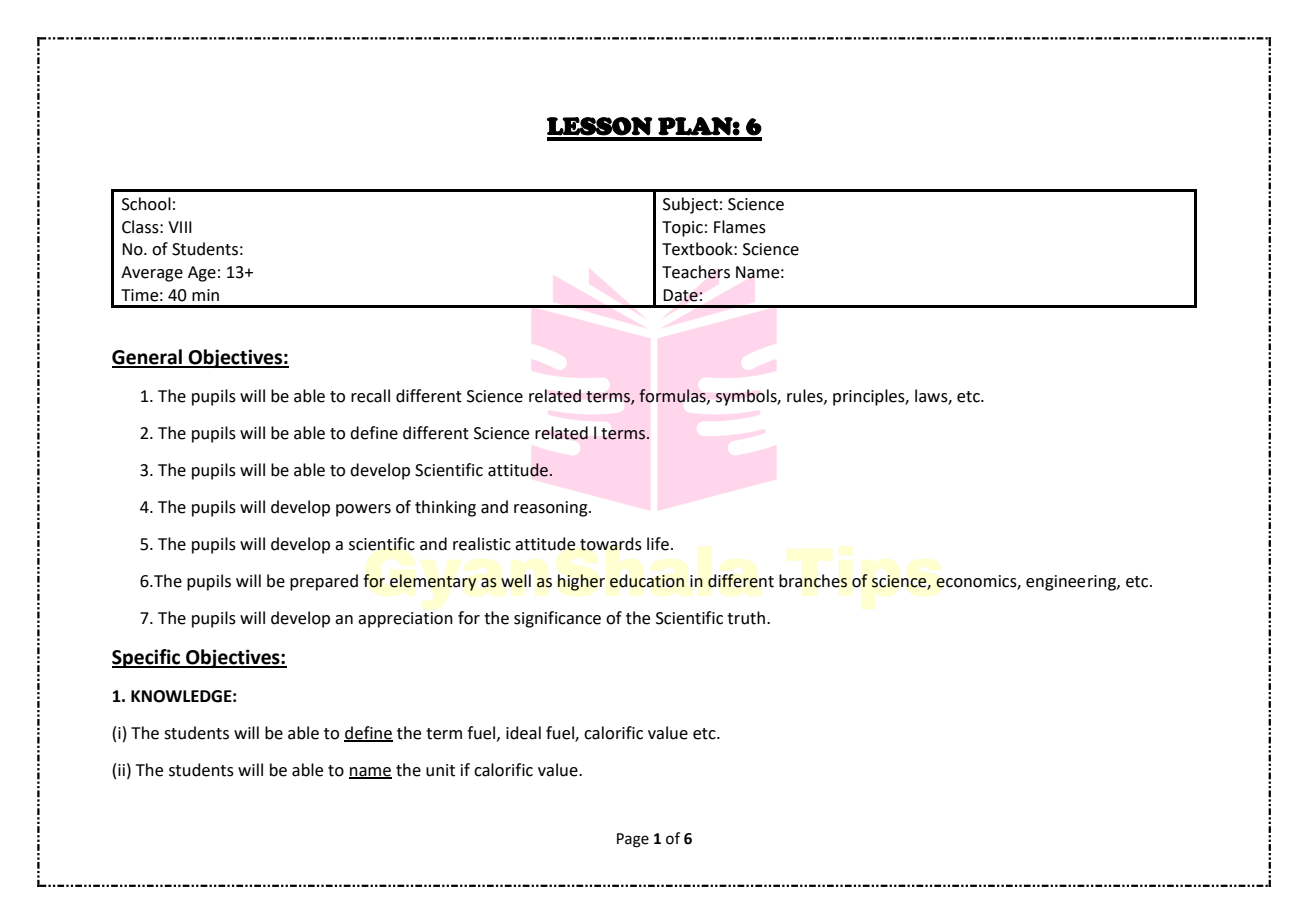 The width and height of the screenshot is (1308, 924). Describe the element at coordinates (363, 510) in the screenshot. I see `powers` at that location.
